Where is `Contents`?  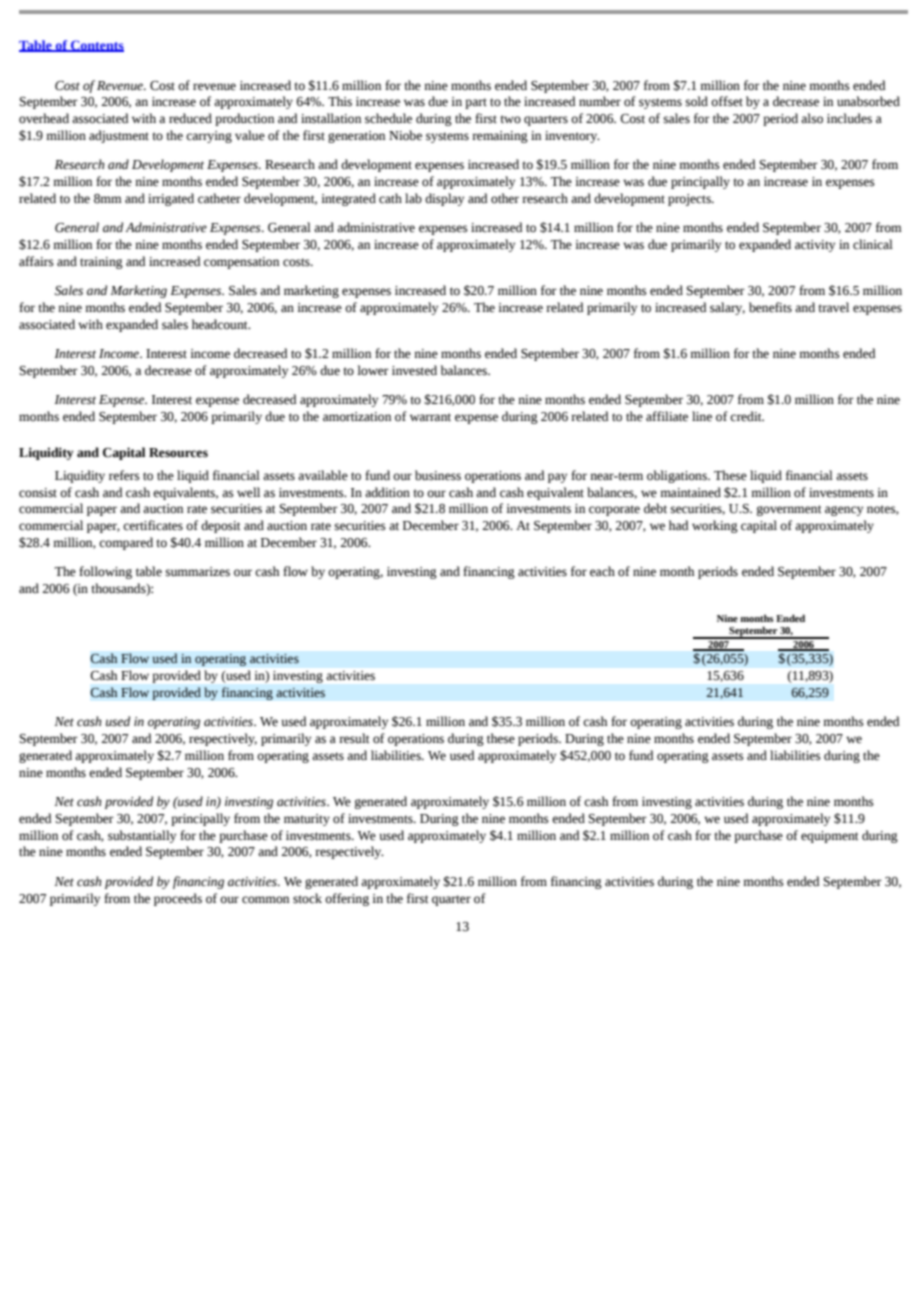
Contents is located at coordinates (96, 46).
